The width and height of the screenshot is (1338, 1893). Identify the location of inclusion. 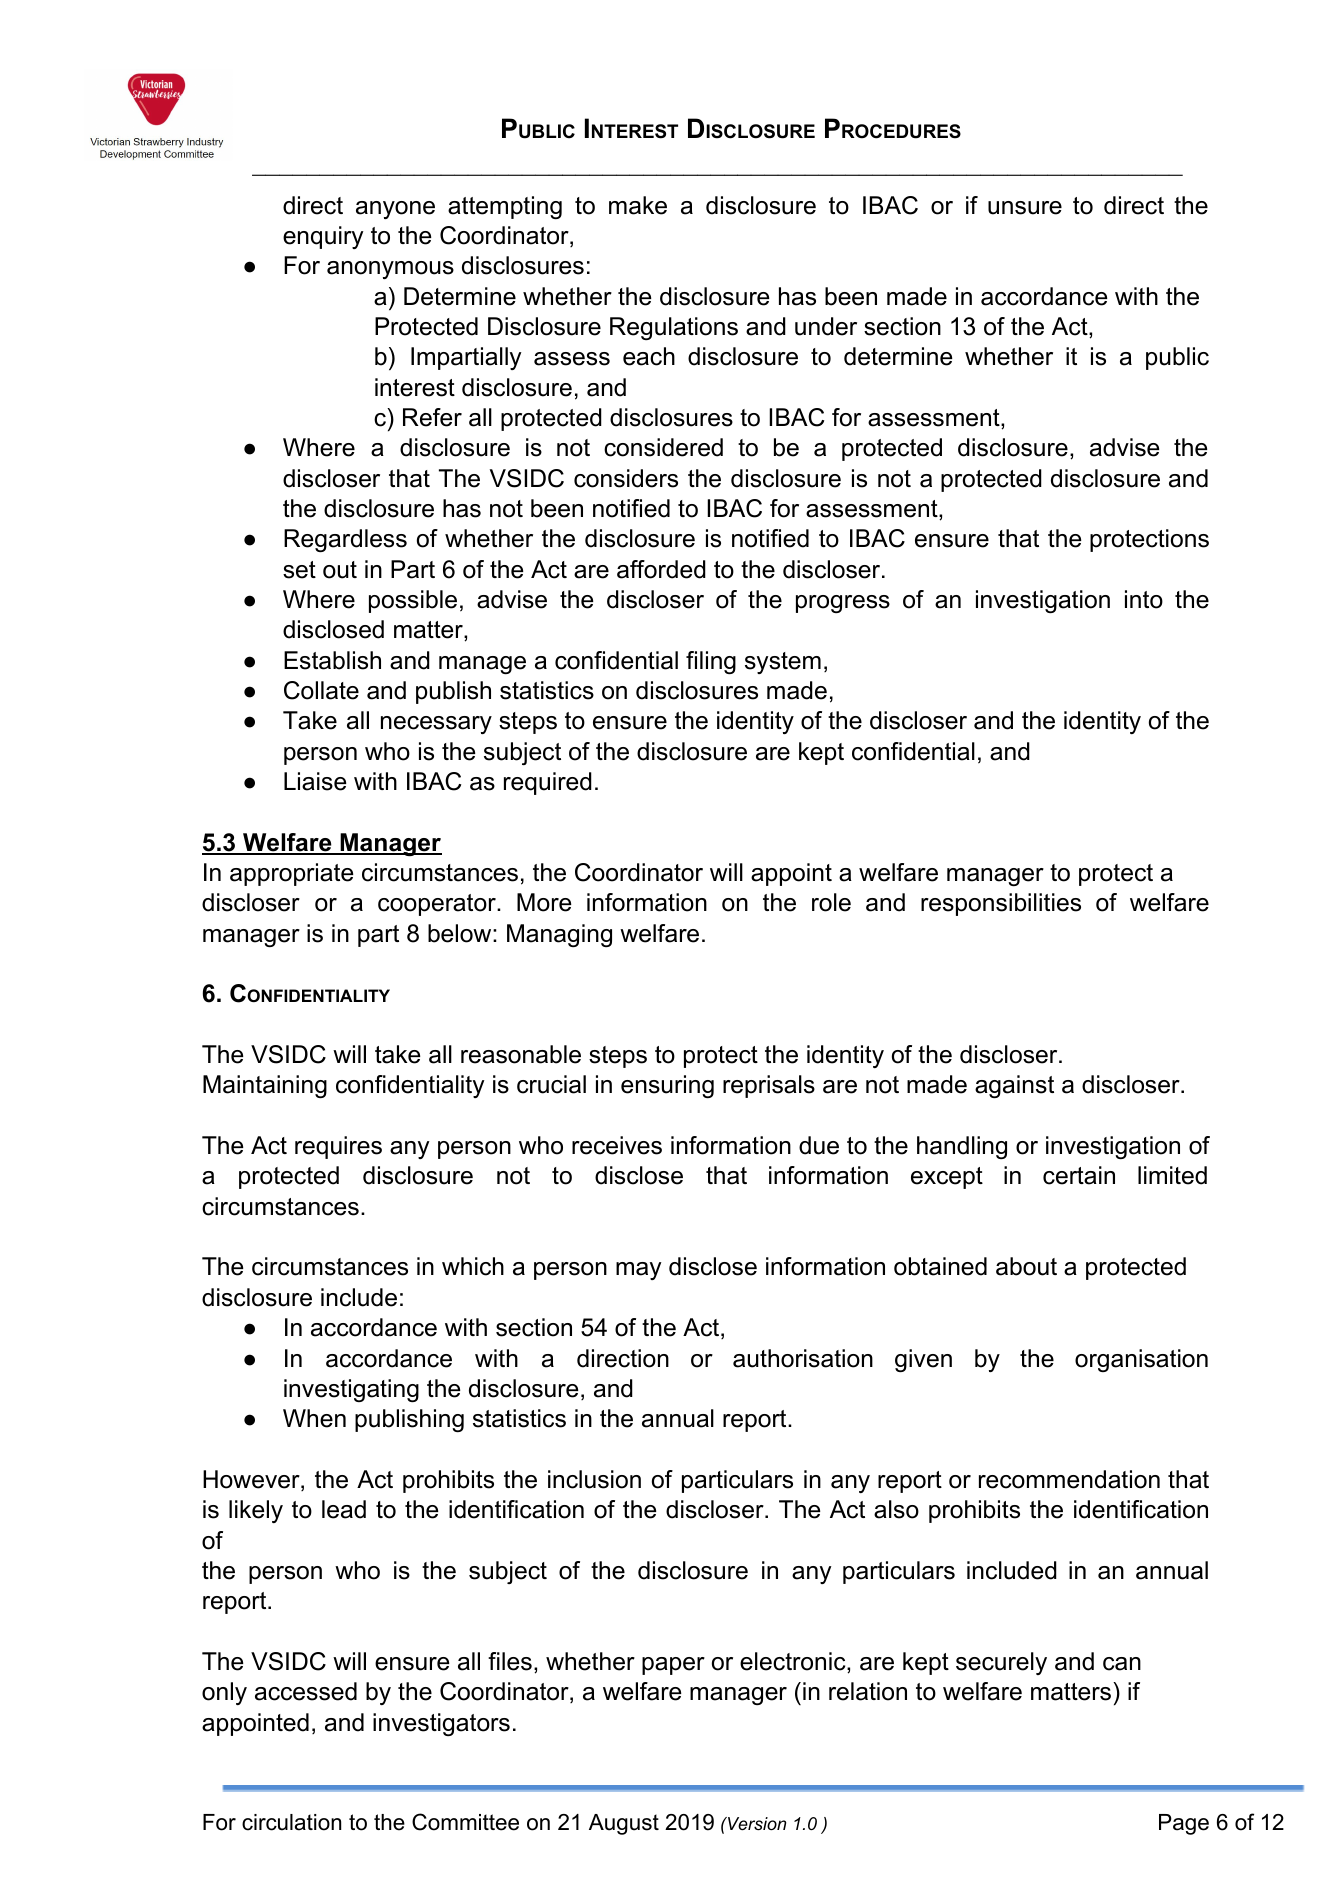
(594, 1479).
